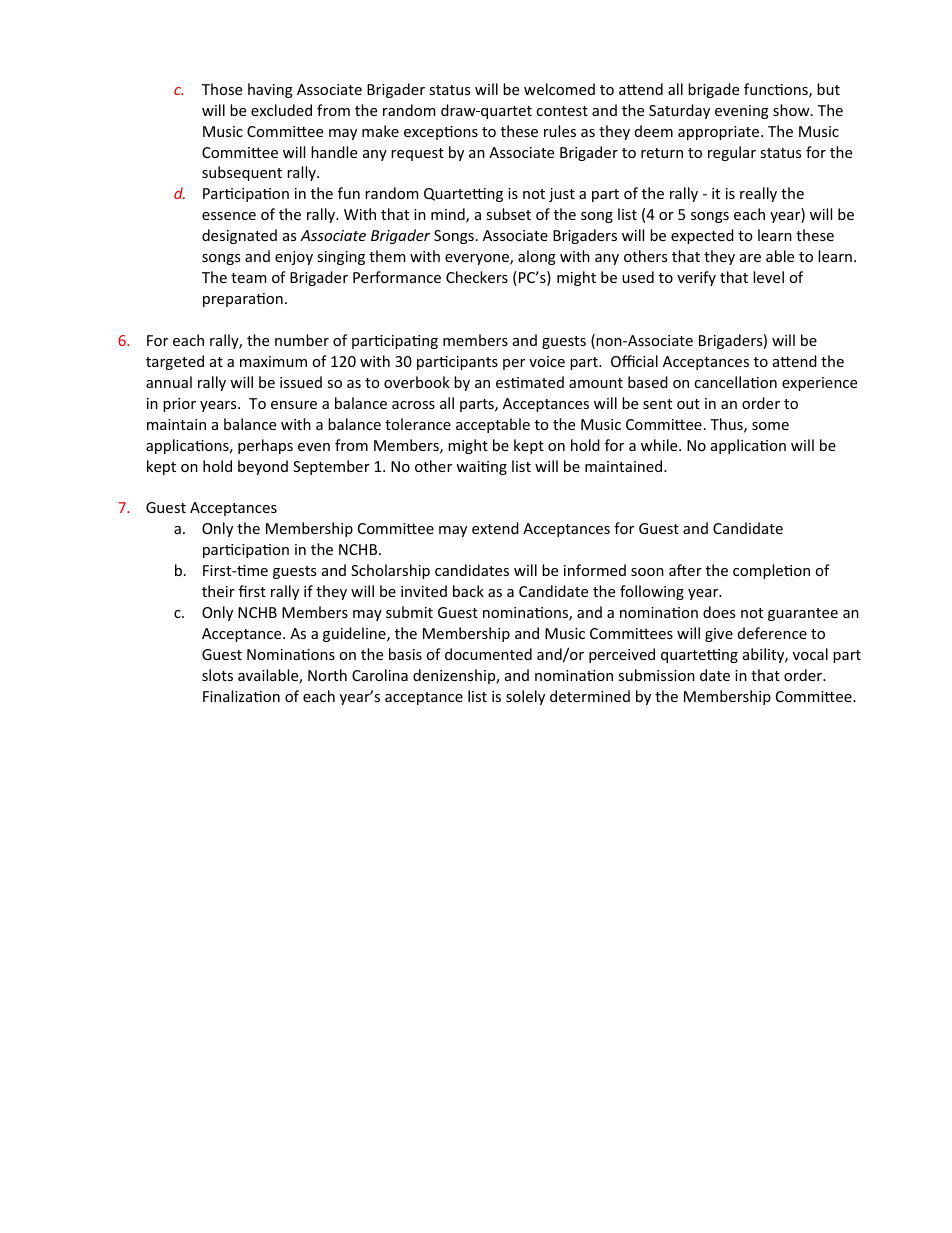 This page has height=1233, width=952. Describe the element at coordinates (478, 259) in the page. I see `everyone` at that location.
